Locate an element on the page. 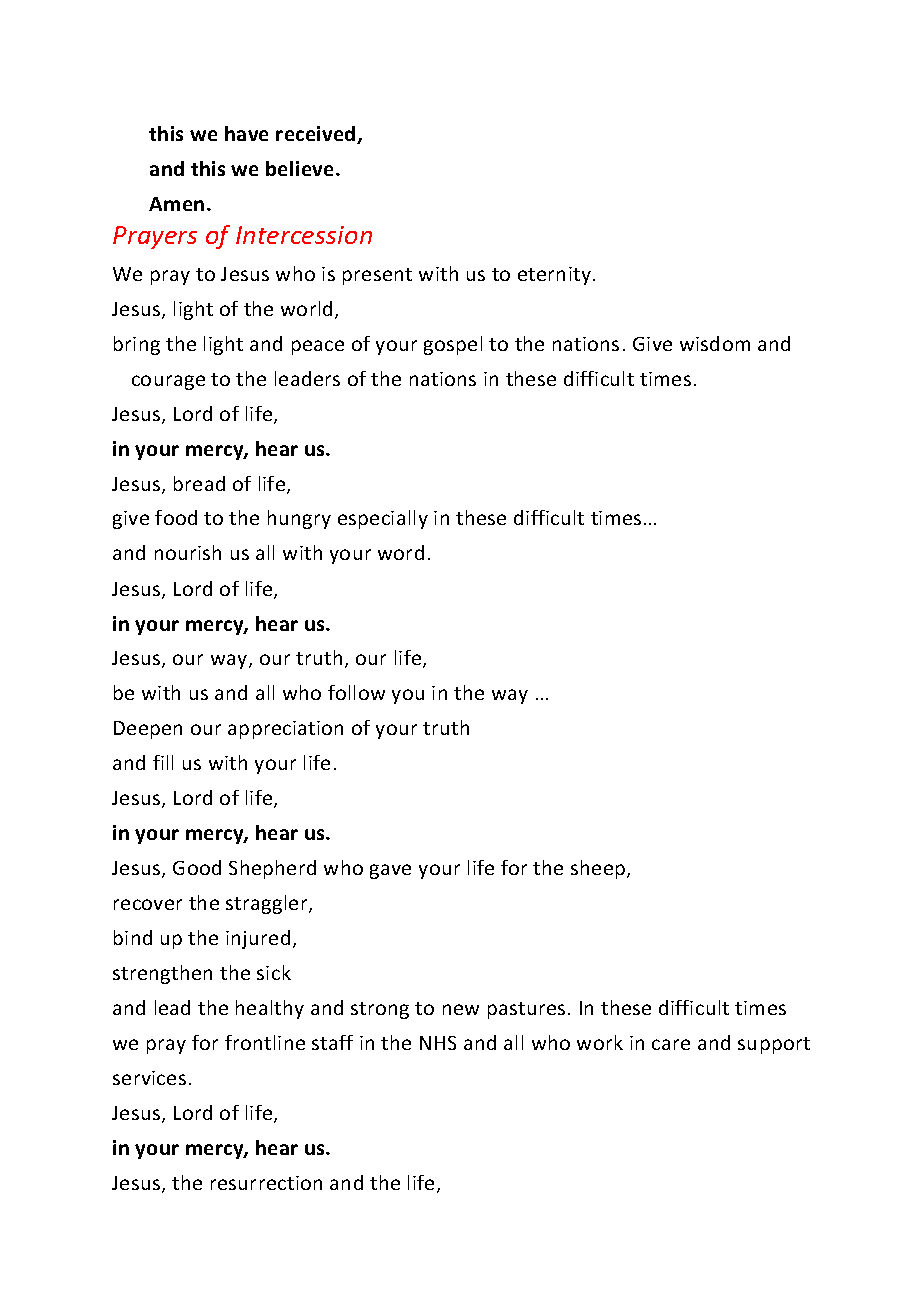 This page has height=1308, width=924. received is located at coordinates (317, 135).
